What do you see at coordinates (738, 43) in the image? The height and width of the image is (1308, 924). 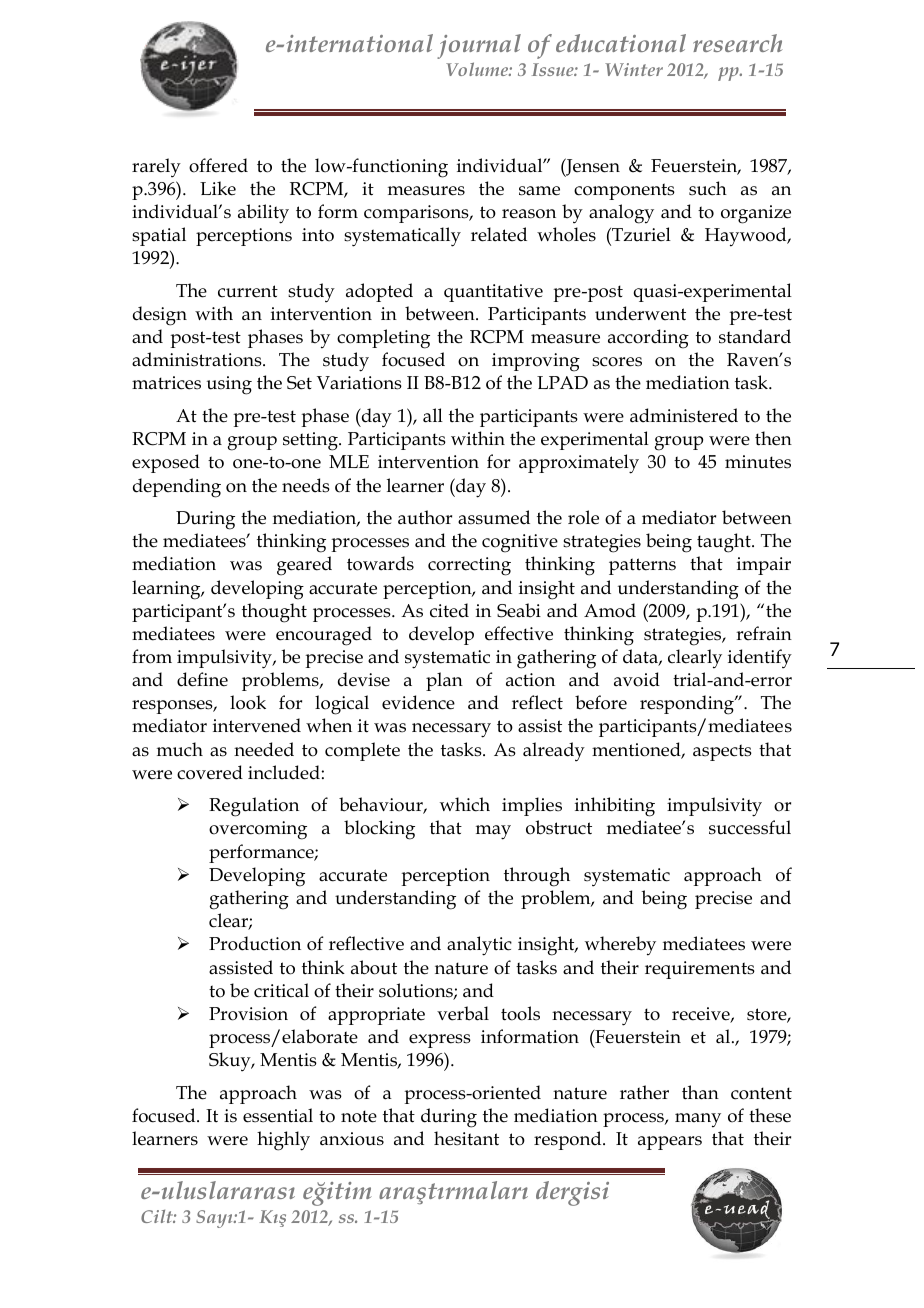 I see `research` at bounding box center [738, 43].
